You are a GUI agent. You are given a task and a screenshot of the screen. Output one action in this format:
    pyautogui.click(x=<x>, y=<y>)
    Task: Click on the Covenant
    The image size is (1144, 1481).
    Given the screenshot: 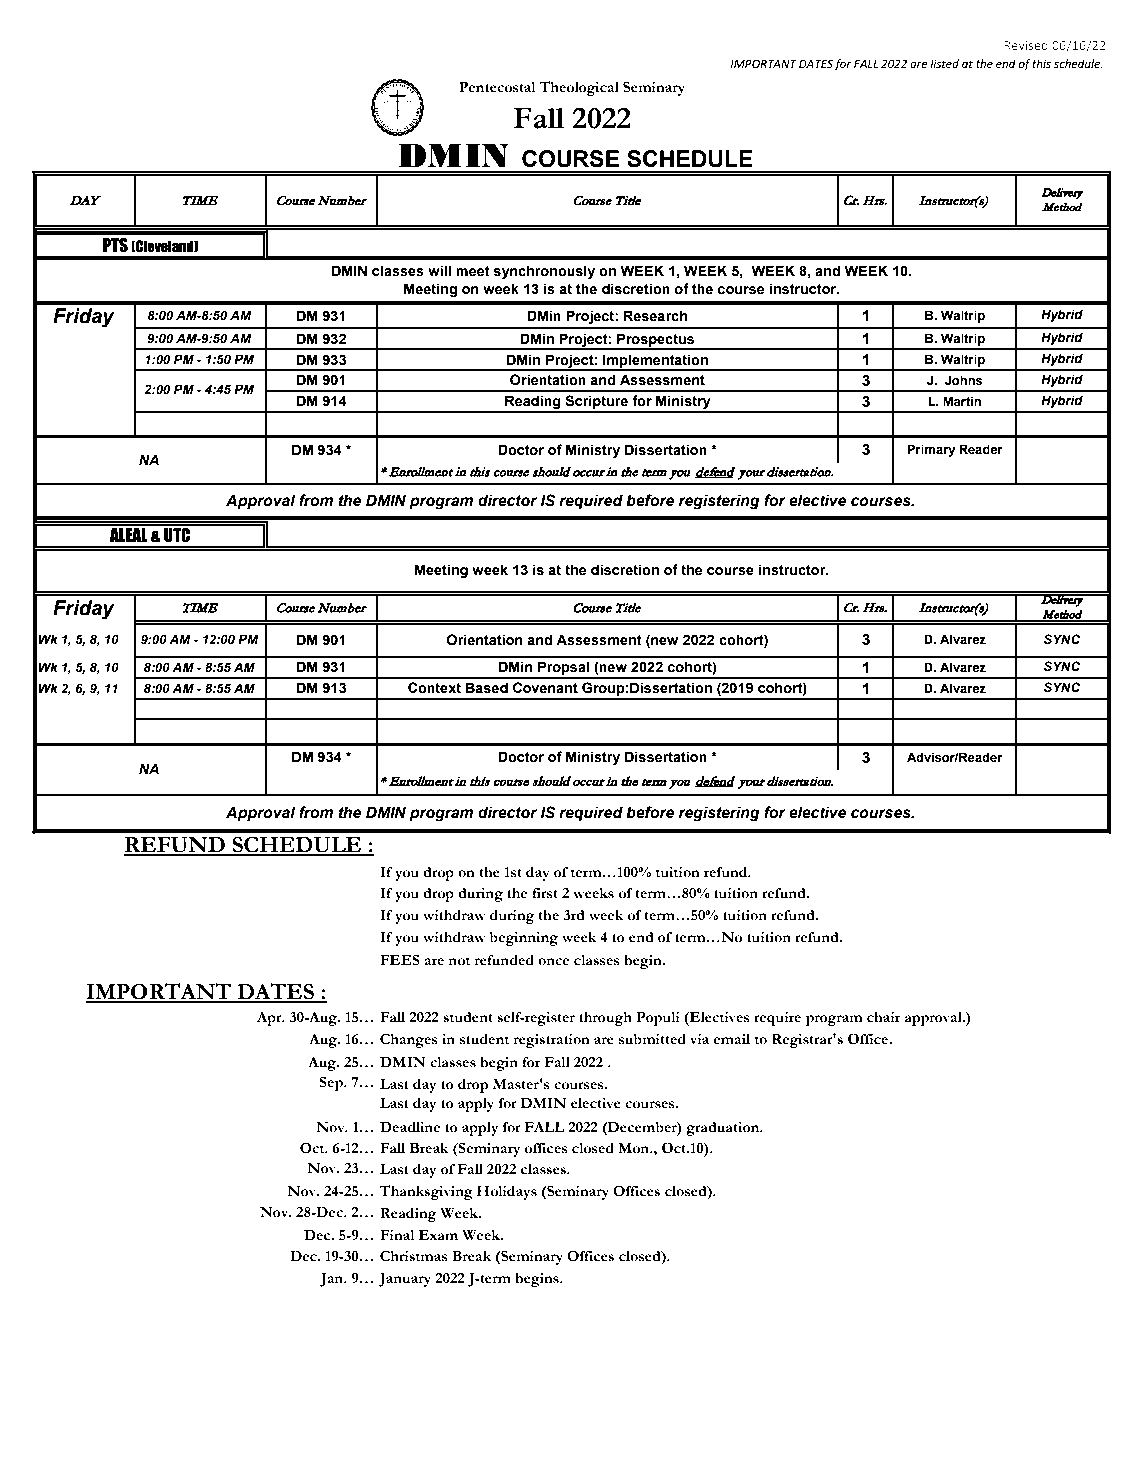 What is the action you would take?
    pyautogui.click(x=545, y=688)
